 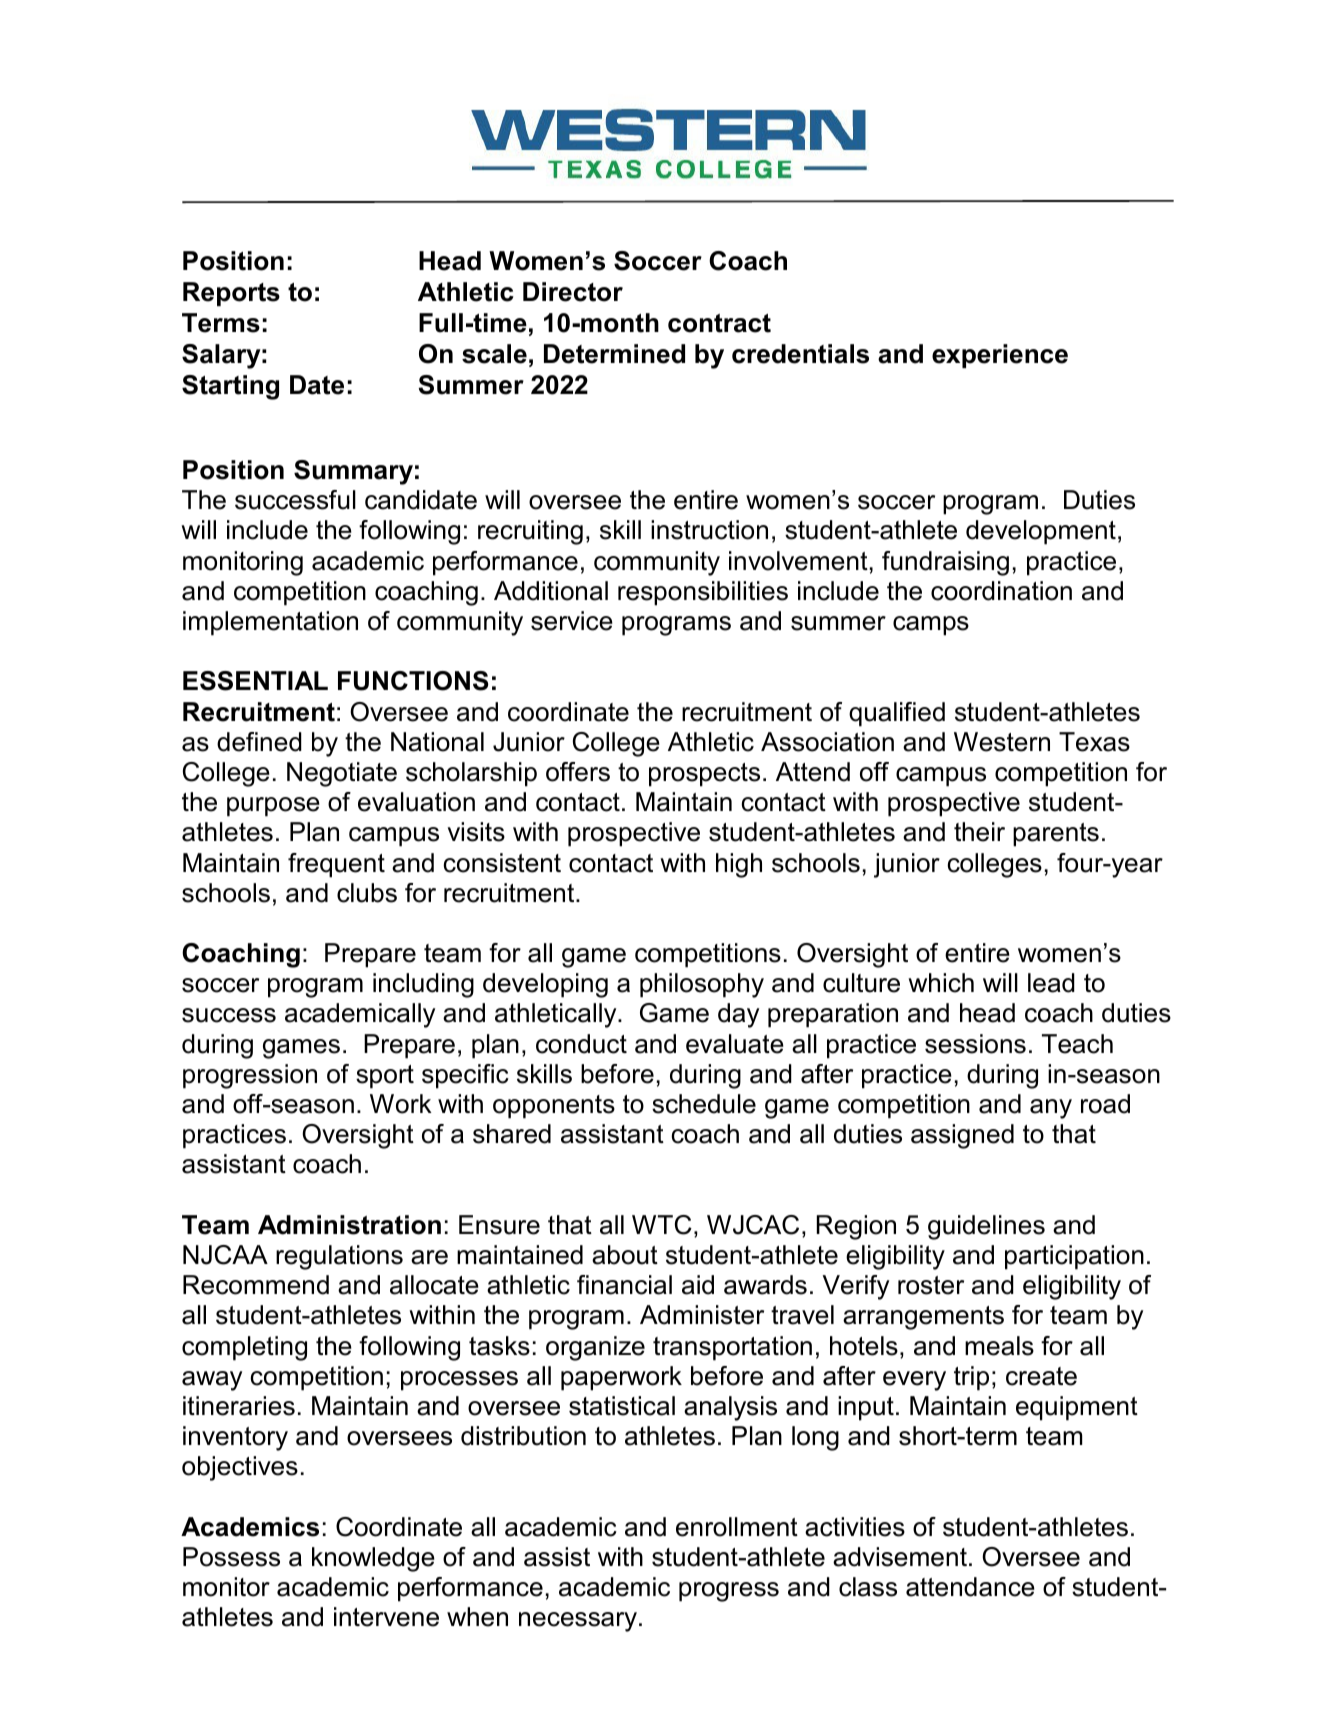 What do you see at coordinates (662, 1225) in the image?
I see `WTC` at bounding box center [662, 1225].
